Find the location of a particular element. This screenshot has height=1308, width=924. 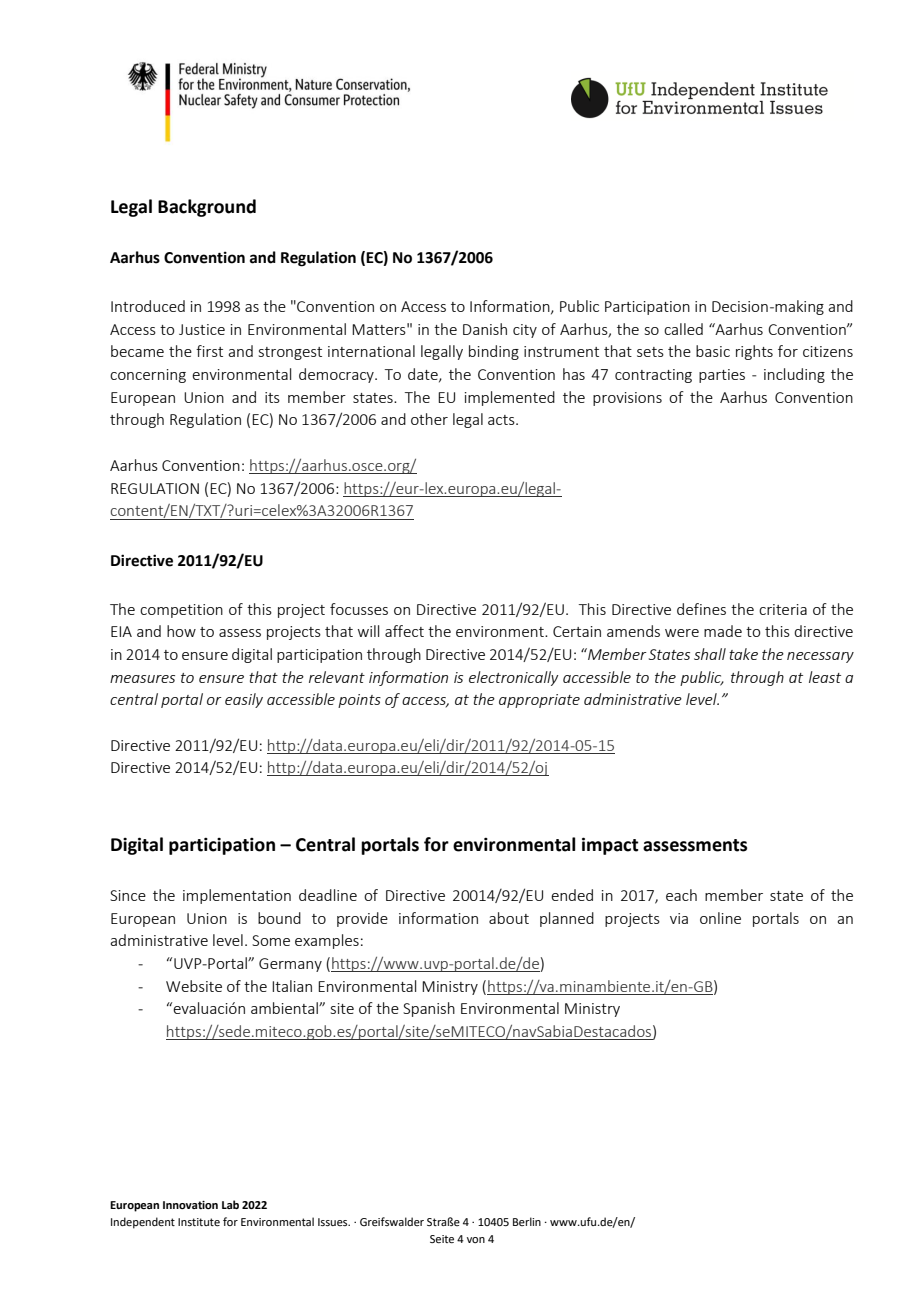

competition is located at coordinates (181, 611).
